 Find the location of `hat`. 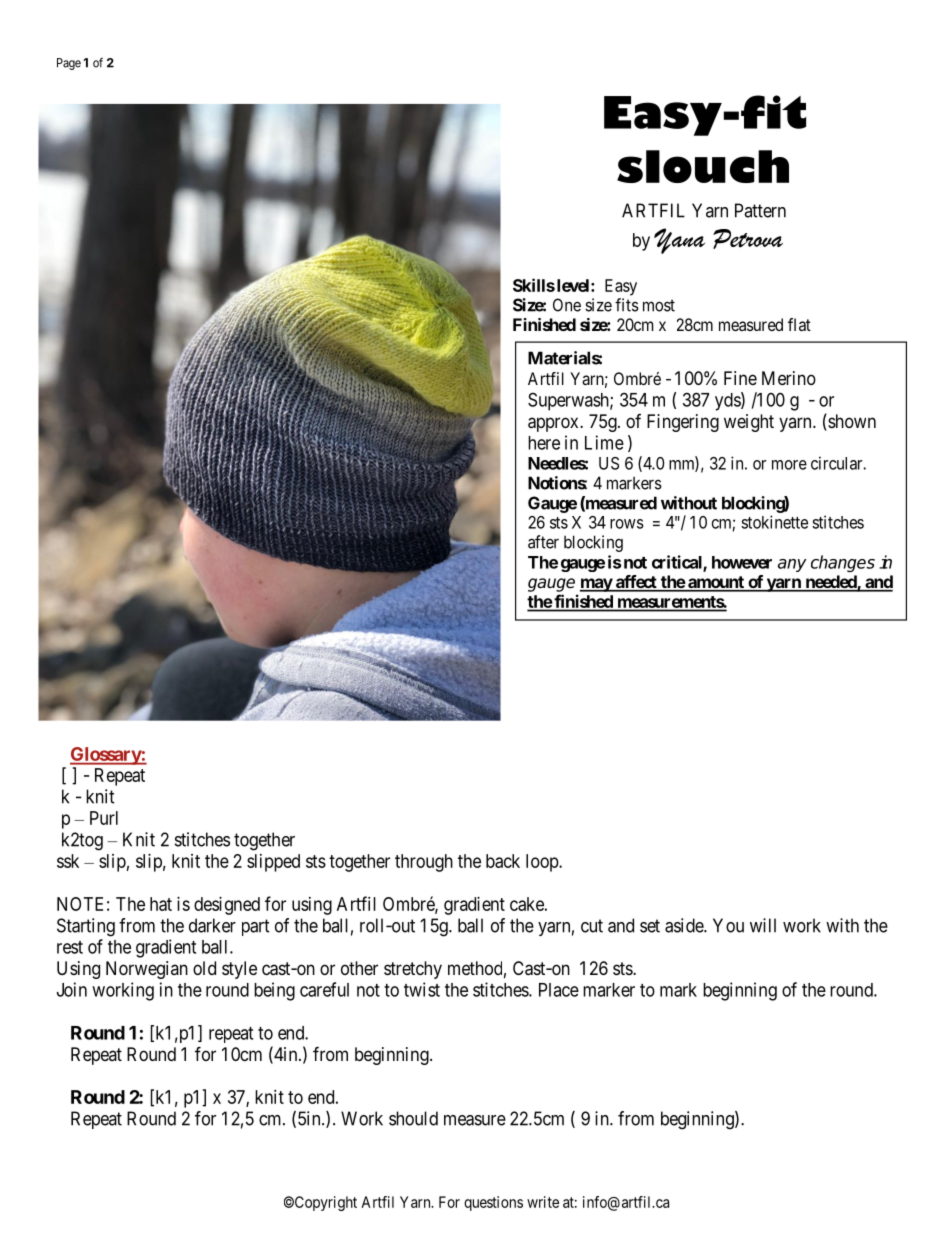

hat is located at coordinates (161, 904).
